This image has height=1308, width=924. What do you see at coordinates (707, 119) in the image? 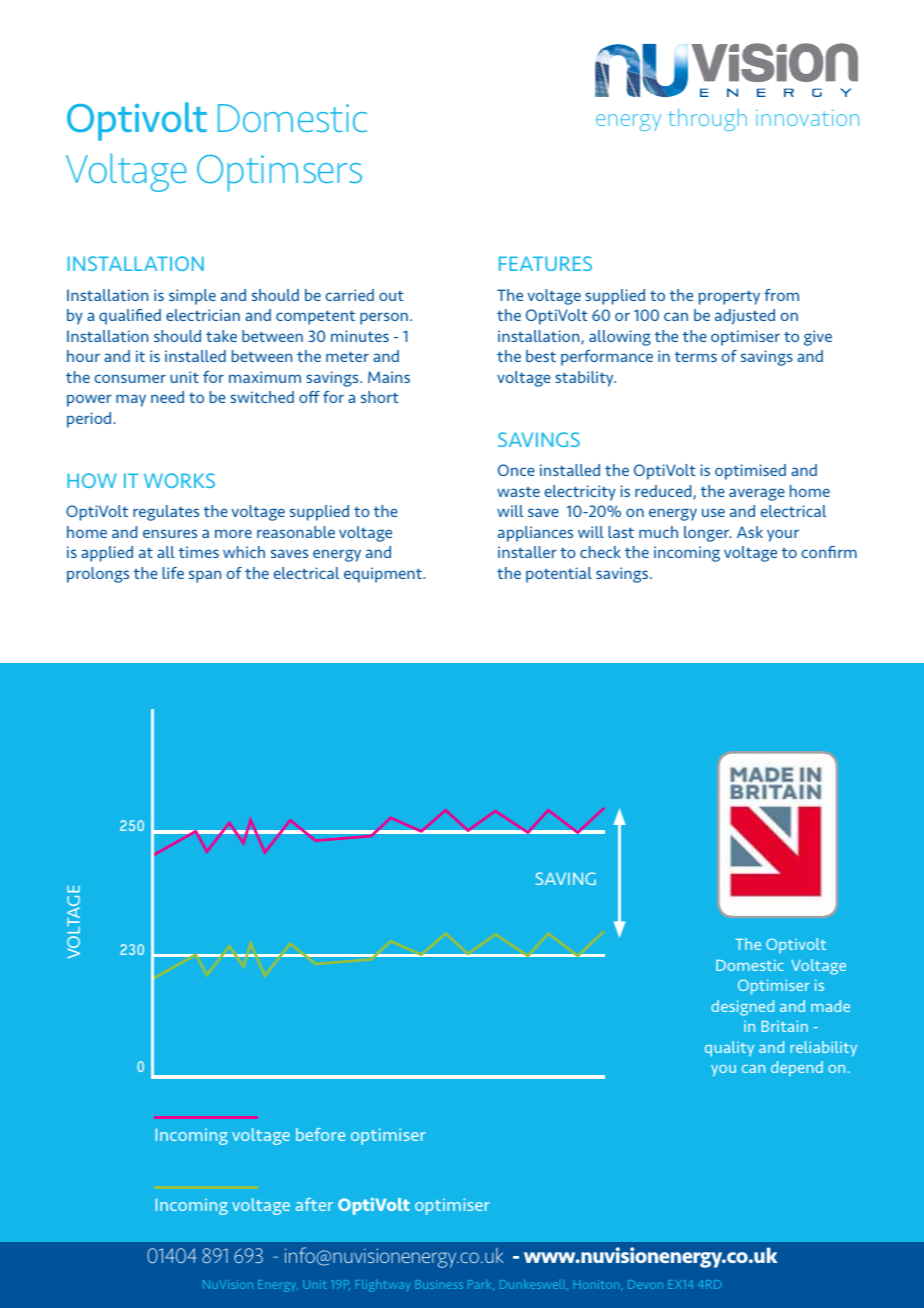
I see `through` at bounding box center [707, 119].
